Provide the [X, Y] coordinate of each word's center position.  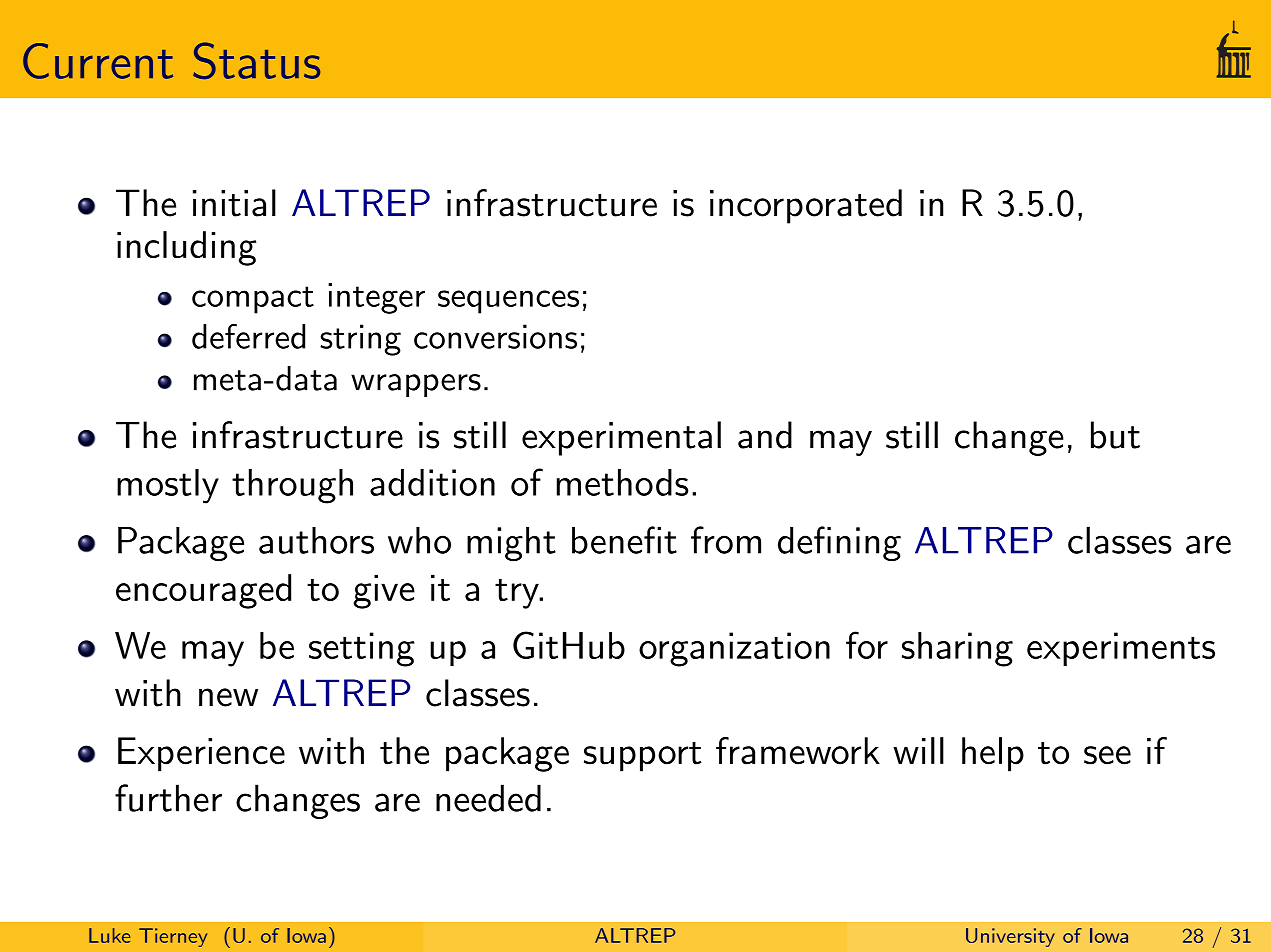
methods [623, 482]
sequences [508, 302]
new [228, 697]
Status [256, 60]
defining [839, 543]
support [643, 757]
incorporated [806, 206]
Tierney [173, 937]
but [1115, 435]
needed [488, 798]
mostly [168, 486]
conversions [495, 336]
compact [253, 300]
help [993, 754]
